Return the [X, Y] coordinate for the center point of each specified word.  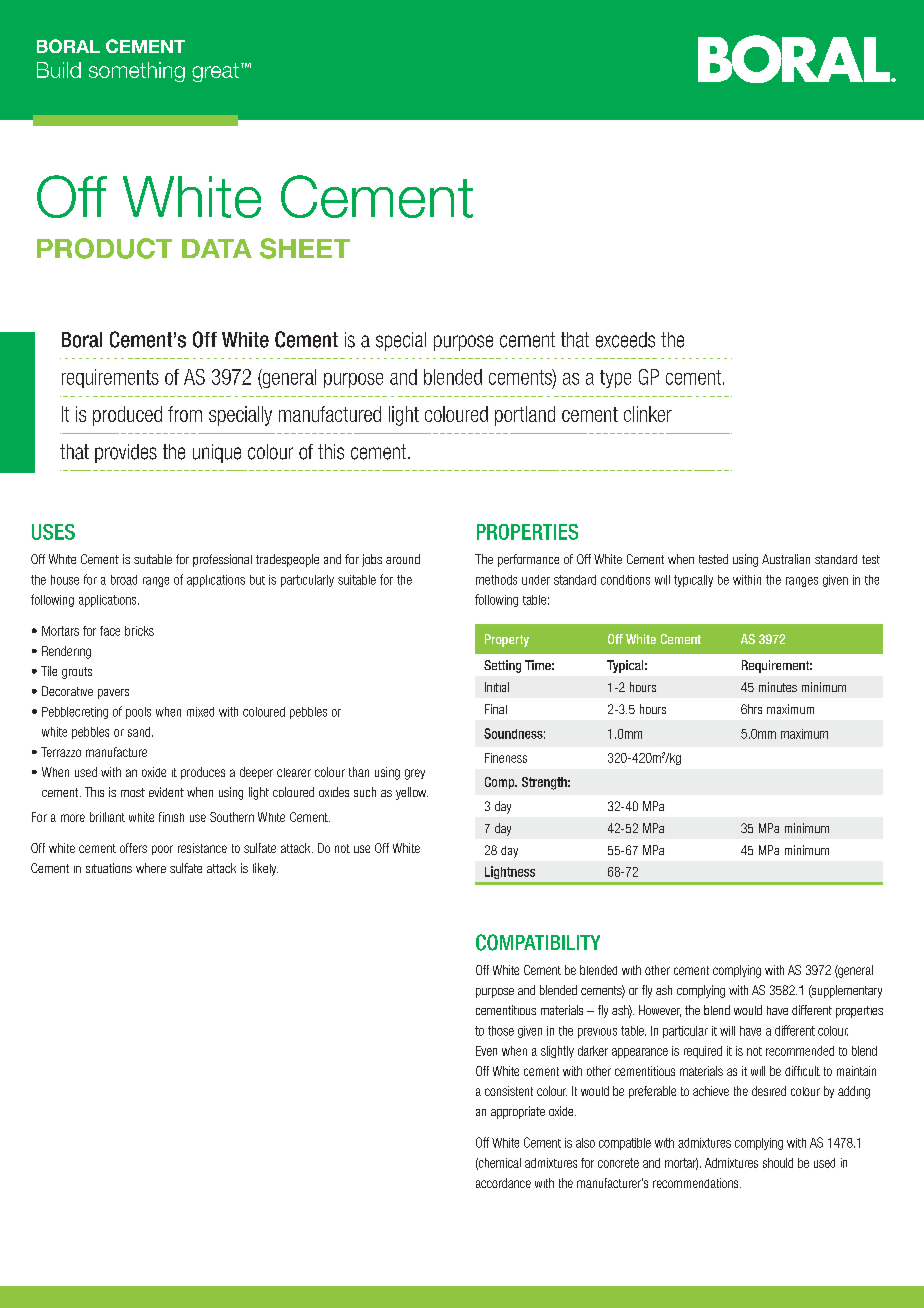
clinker [648, 414]
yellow [412, 793]
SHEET [305, 248]
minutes [778, 687]
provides [126, 453]
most [133, 792]
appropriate [518, 1112]
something [137, 72]
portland [525, 416]
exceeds [625, 340]
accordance [503, 1183]
